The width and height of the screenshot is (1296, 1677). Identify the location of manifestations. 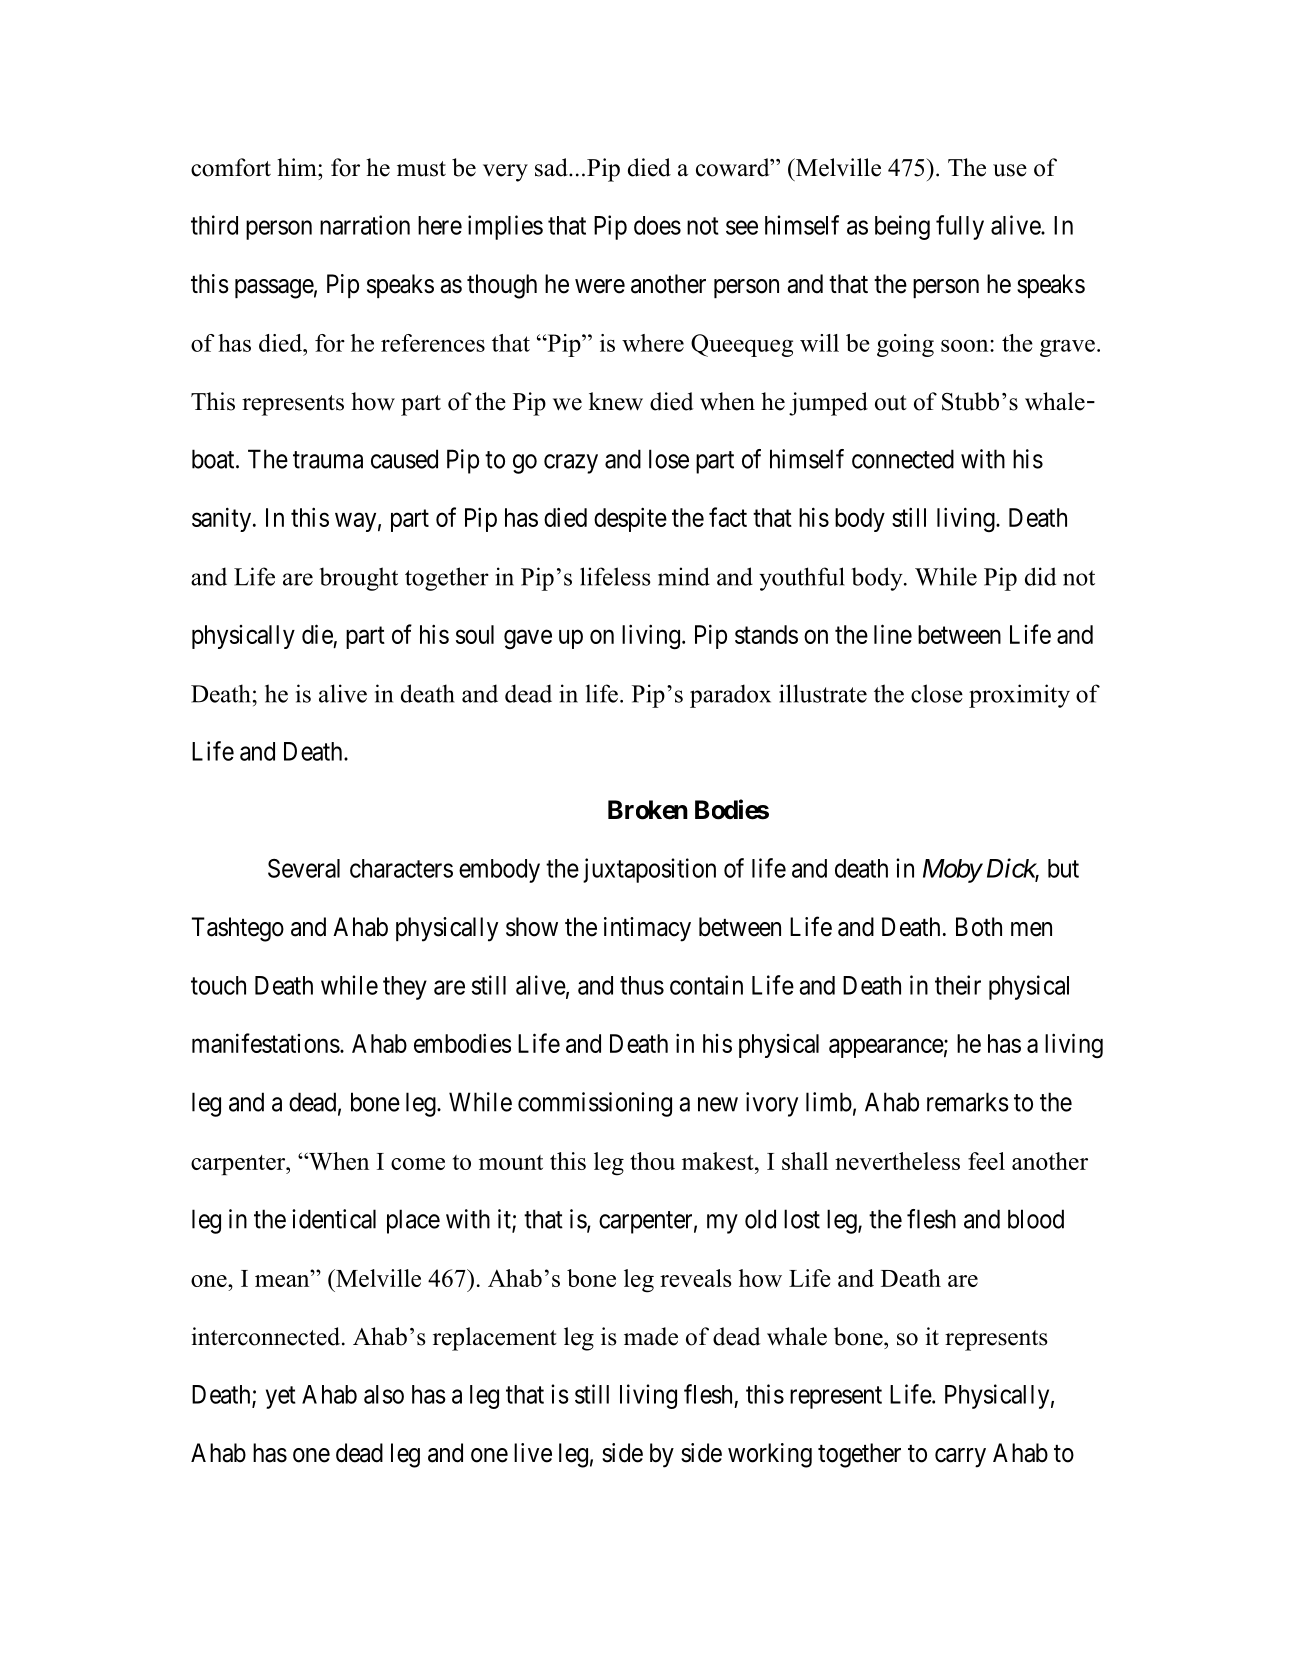
(266, 1043).
